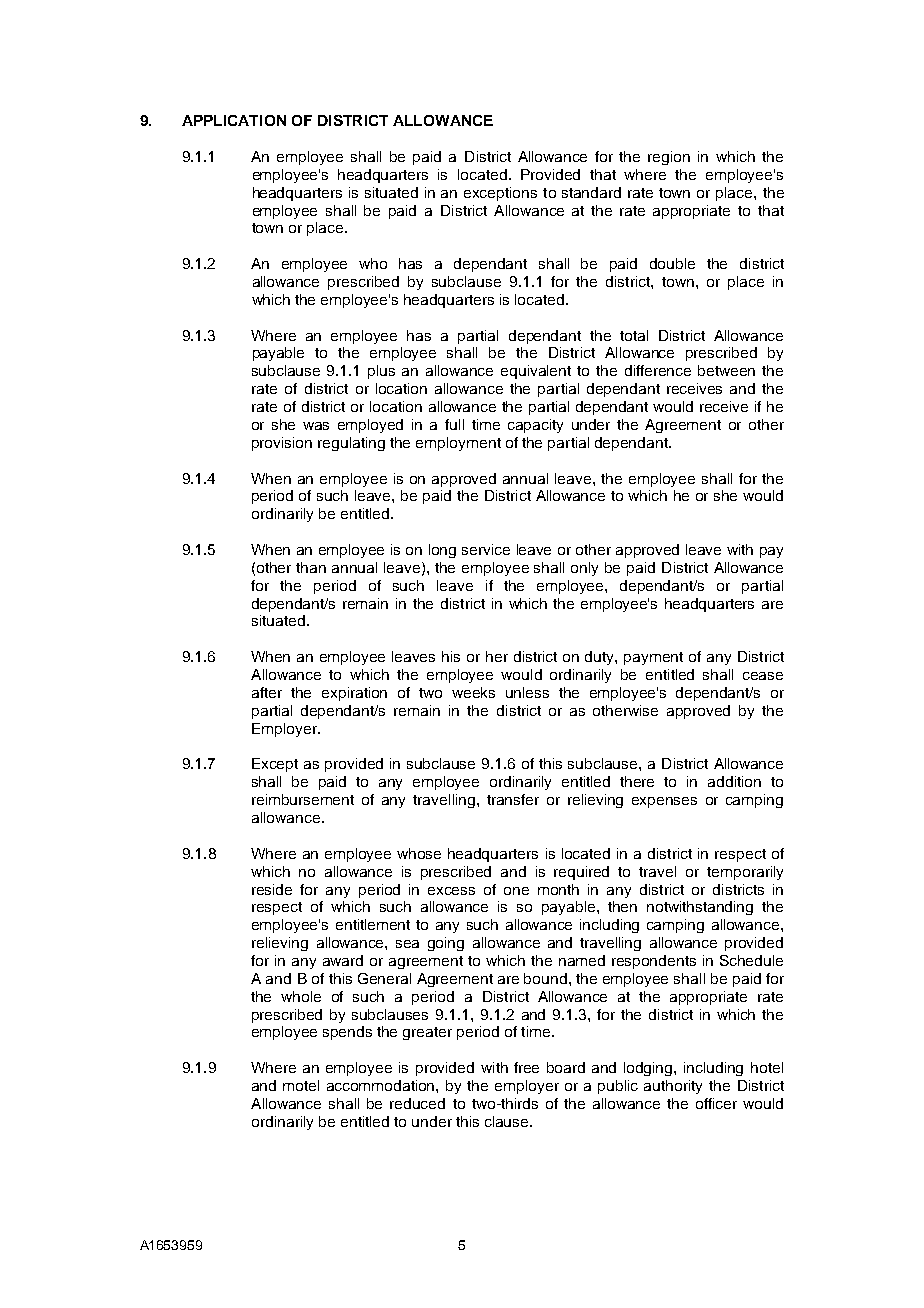  What do you see at coordinates (486, 549) in the screenshot?
I see `service` at bounding box center [486, 549].
